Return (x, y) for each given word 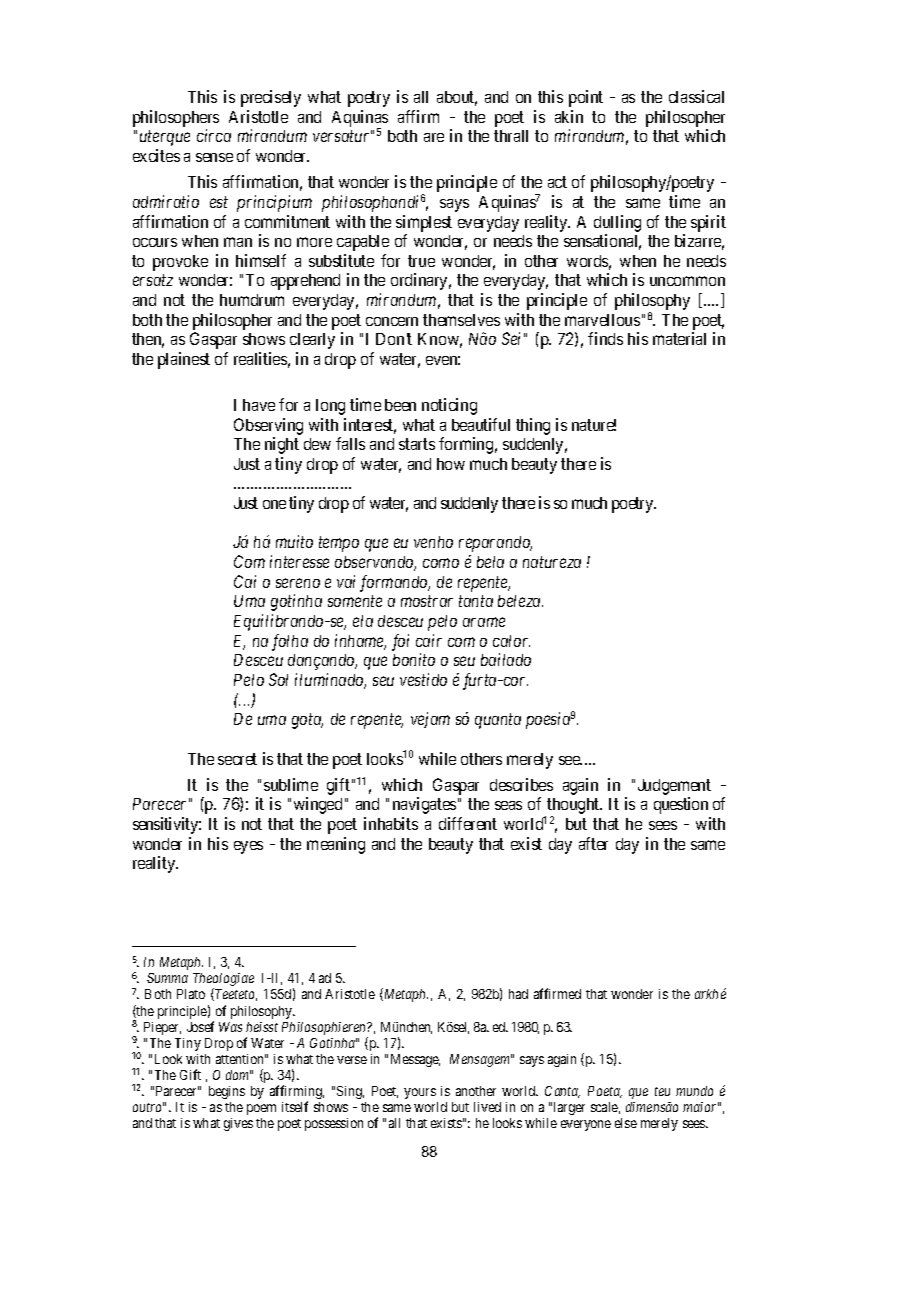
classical (696, 96)
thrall (511, 136)
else (626, 1123)
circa (214, 135)
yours (420, 1093)
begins (227, 1092)
